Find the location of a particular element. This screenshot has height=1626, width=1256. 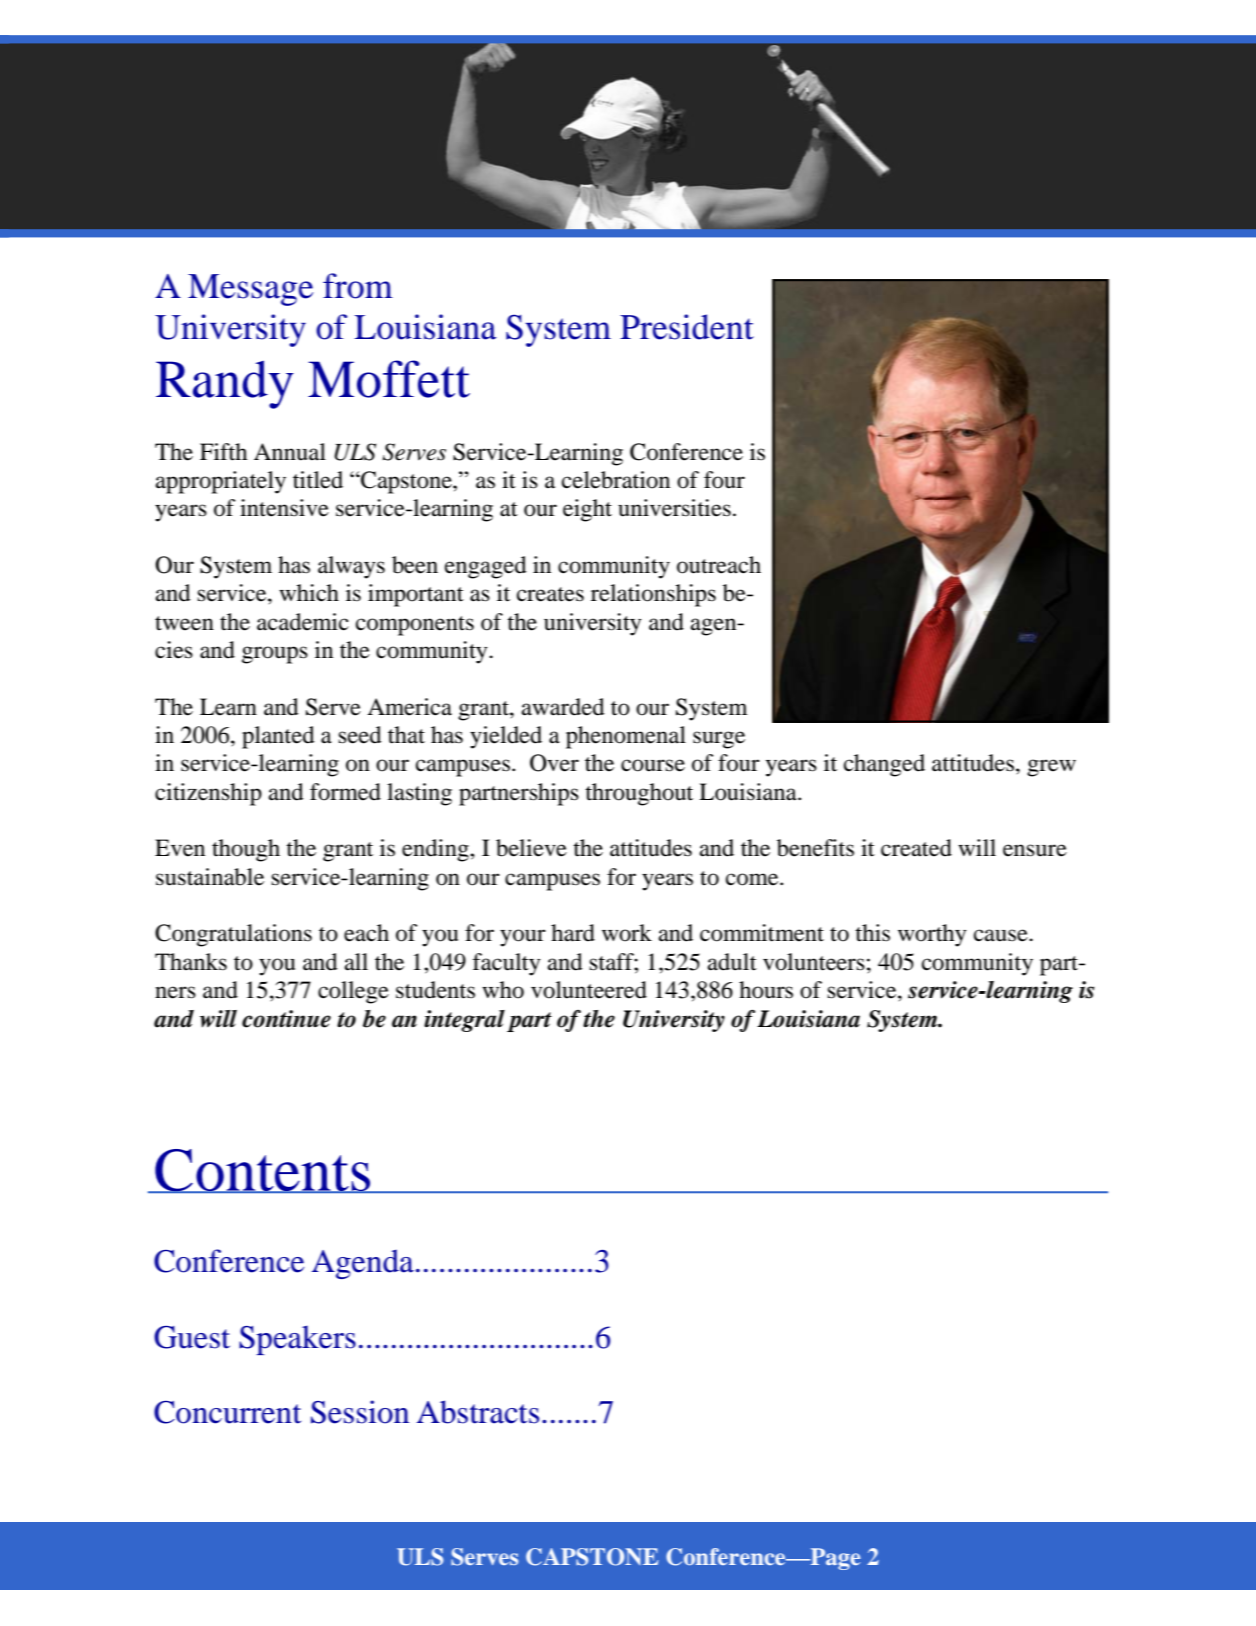

hours is located at coordinates (766, 990).
